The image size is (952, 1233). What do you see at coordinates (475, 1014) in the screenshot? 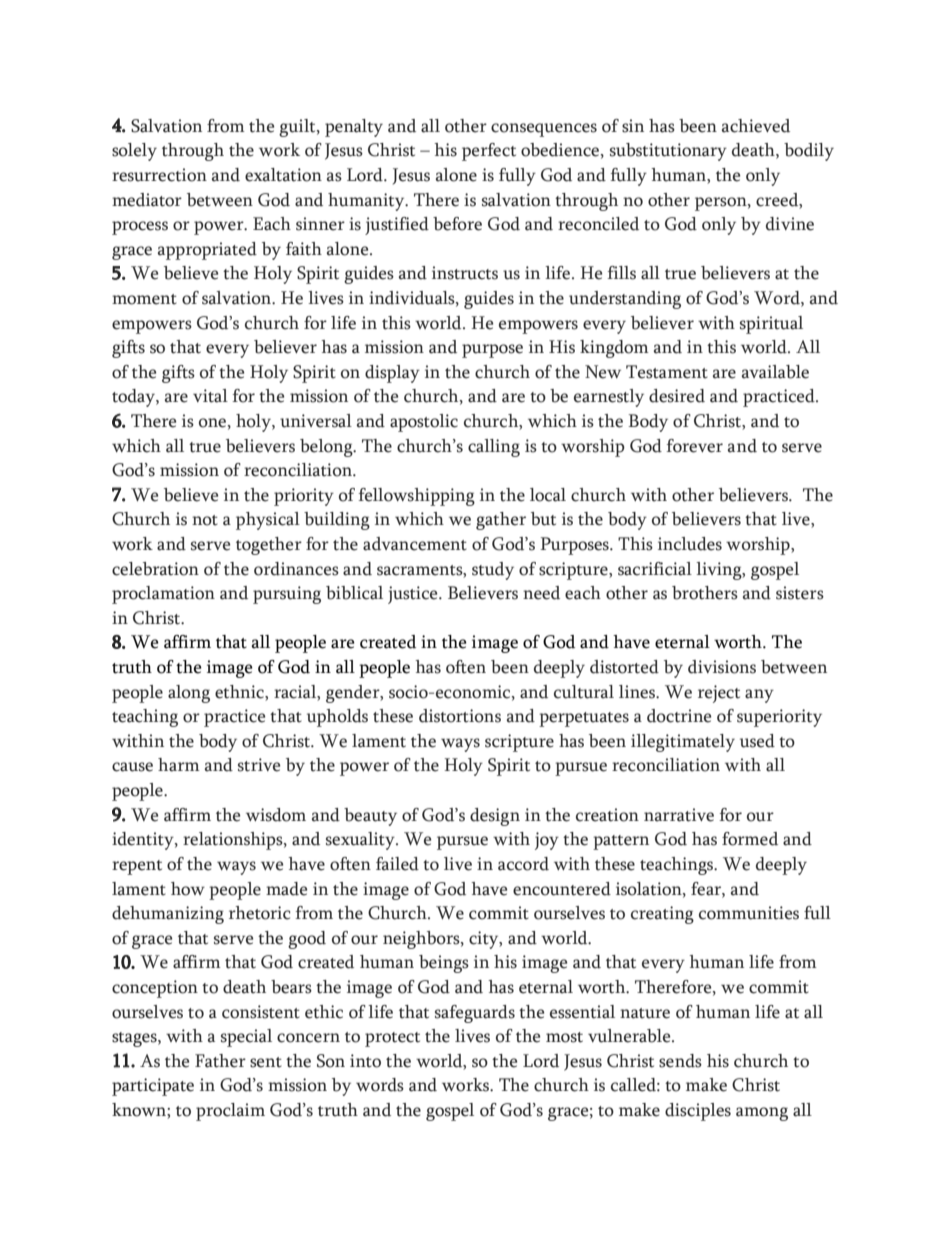
I see `safeguards` at bounding box center [475, 1014].
